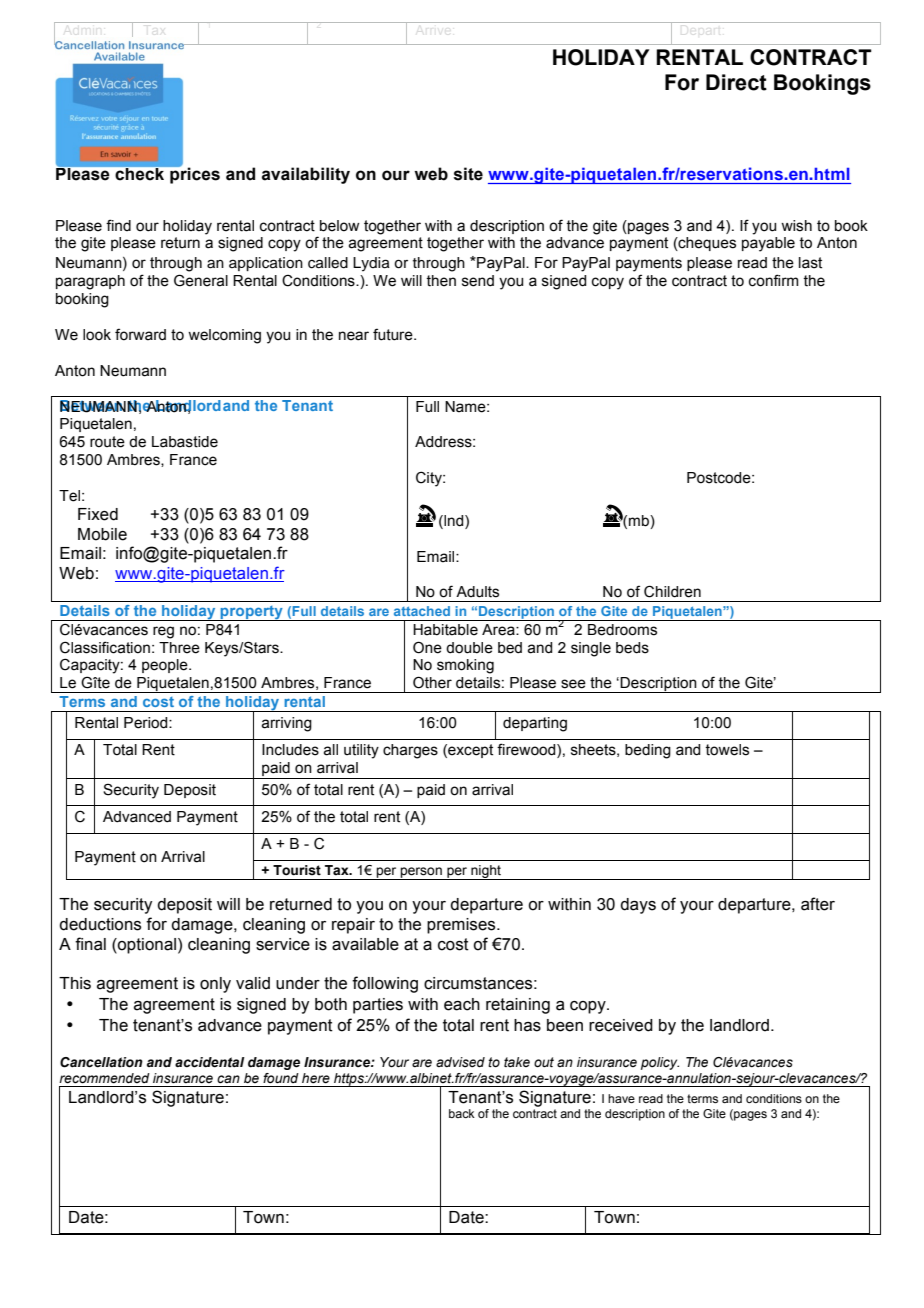 This document has height=1308, width=924. Describe the element at coordinates (421, 873) in the document. I see `person` at that location.
